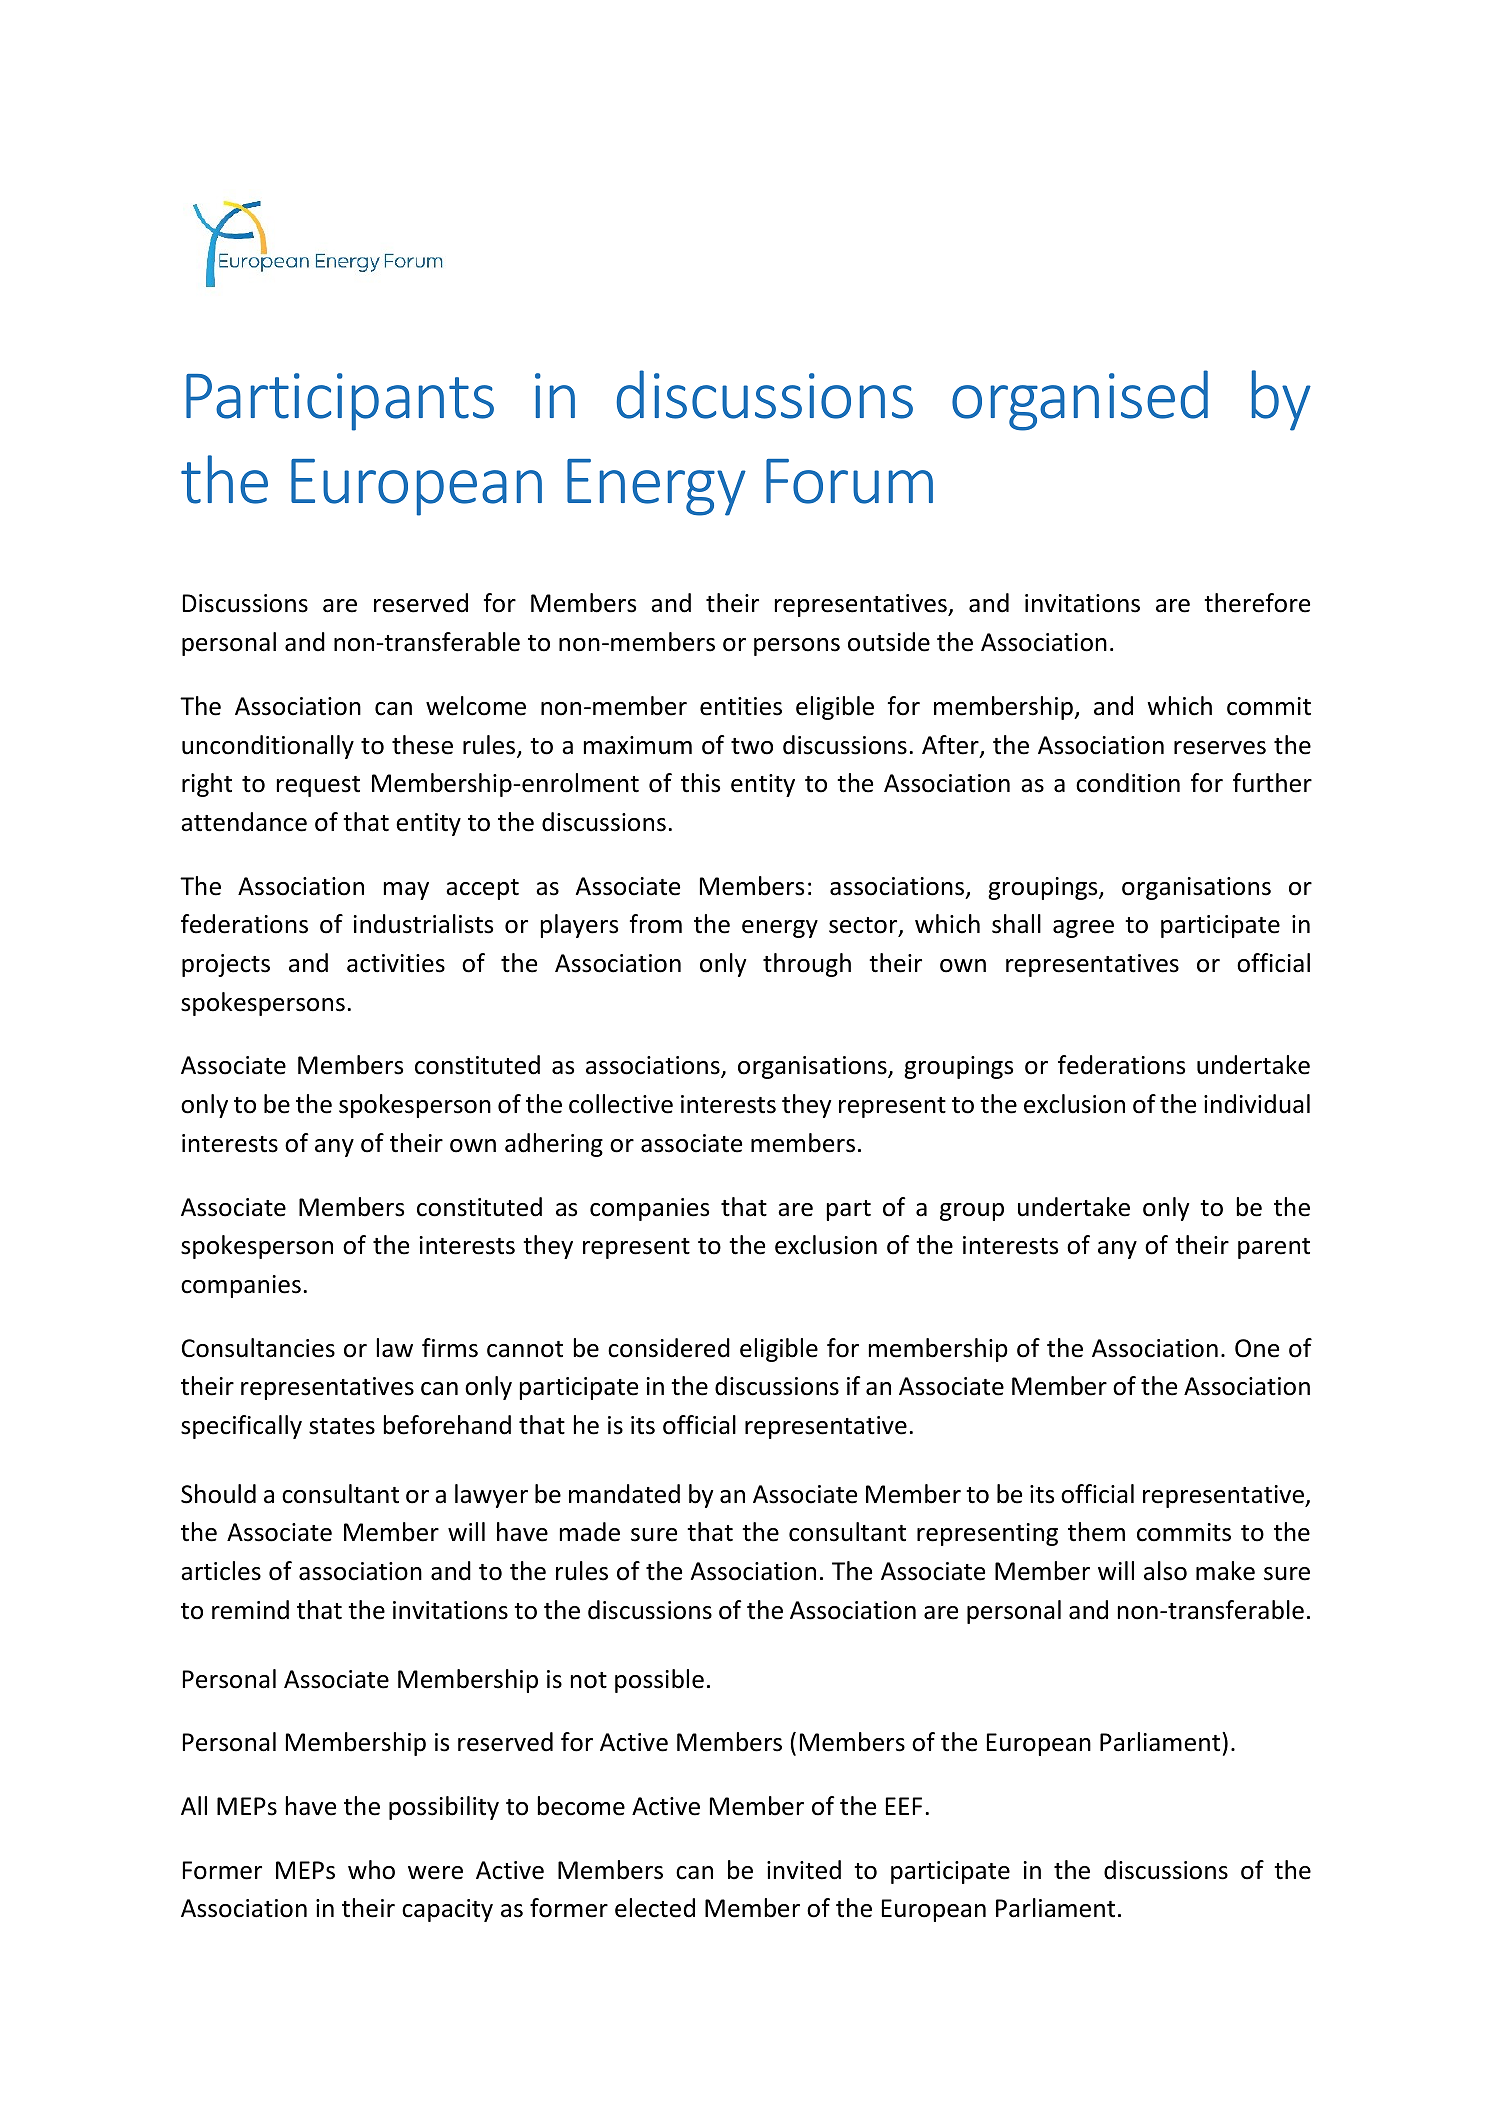  What do you see at coordinates (396, 963) in the page?
I see `activities` at bounding box center [396, 963].
